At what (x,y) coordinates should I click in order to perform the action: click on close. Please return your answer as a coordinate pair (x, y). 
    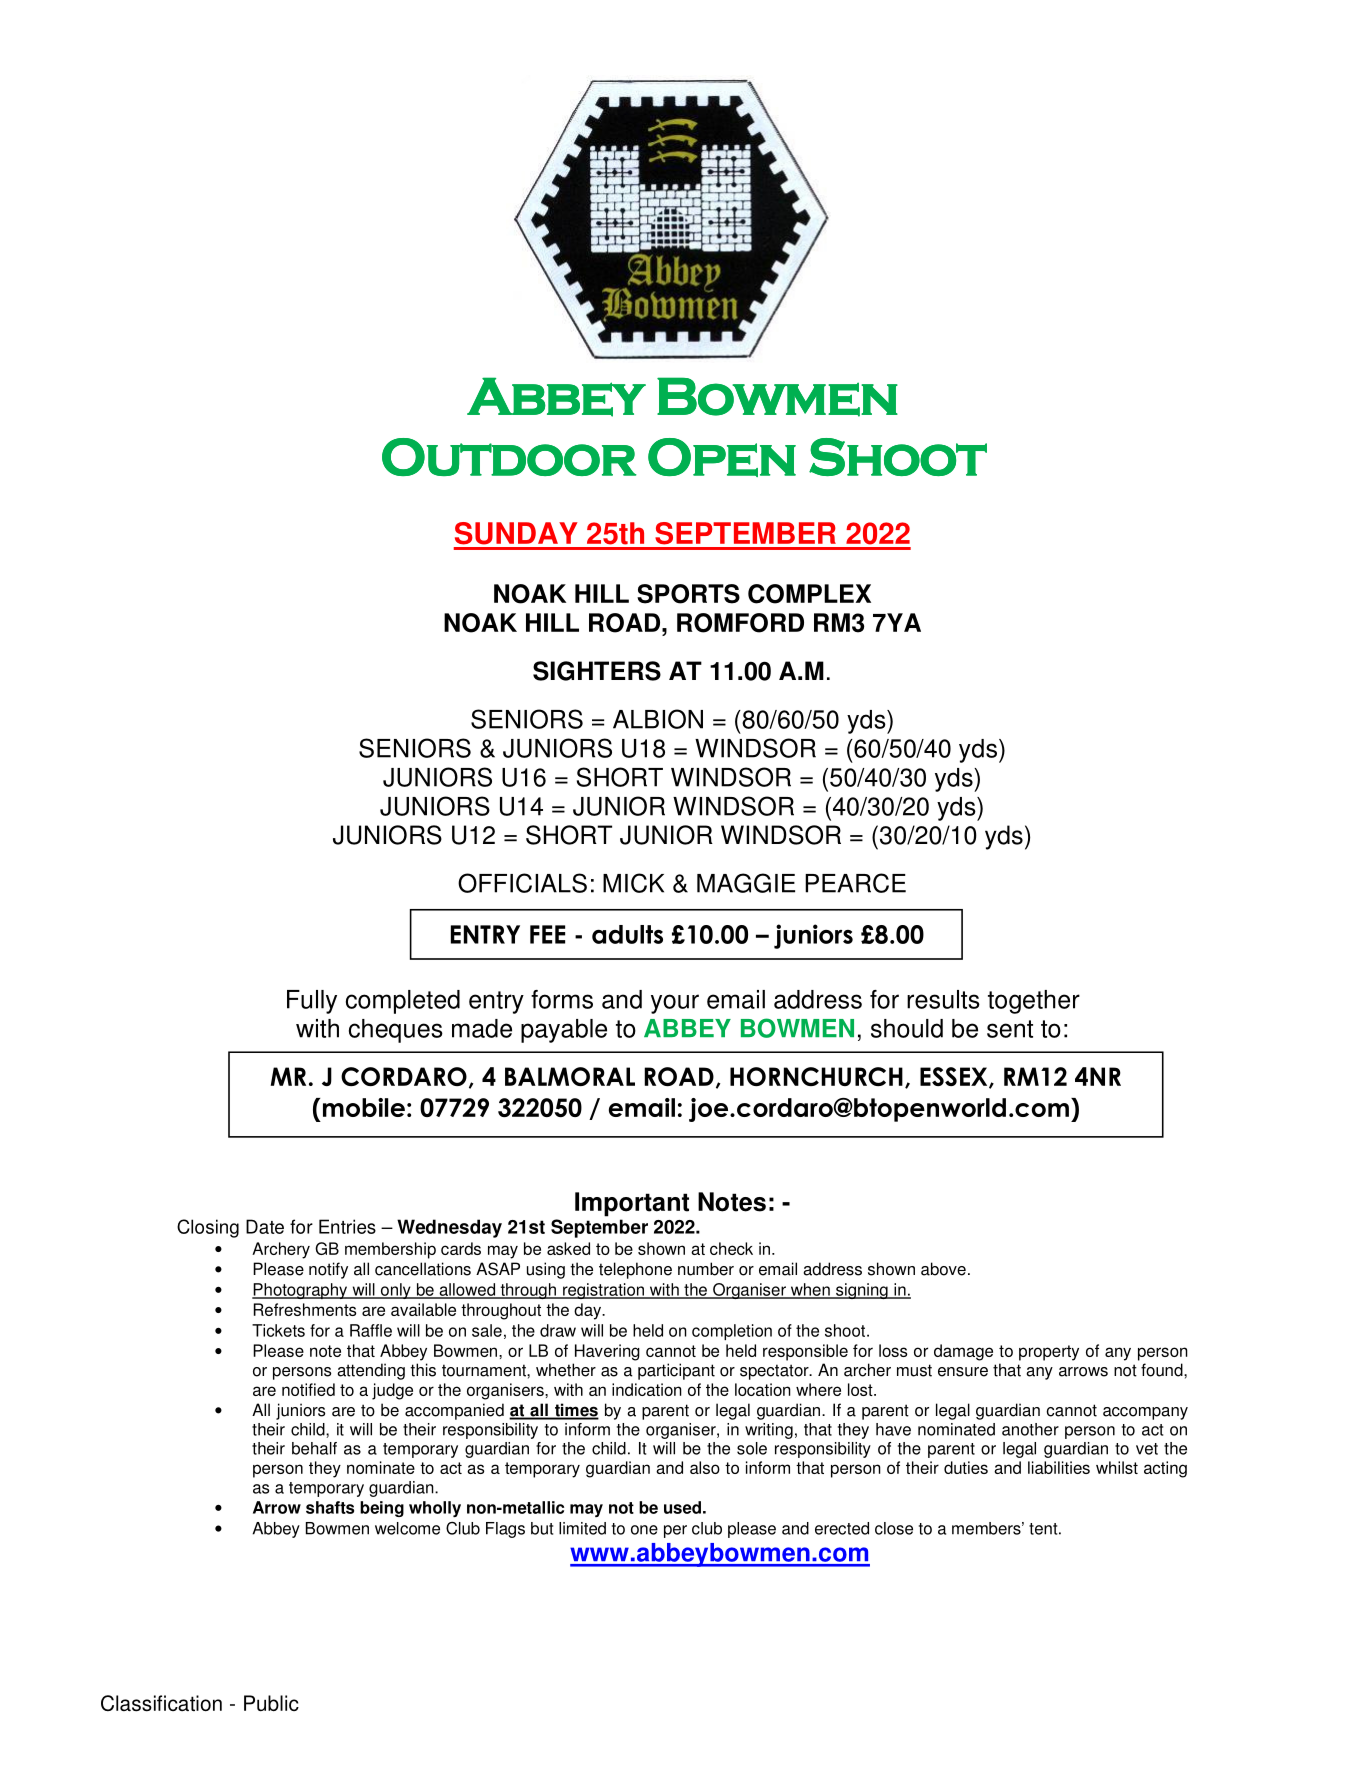
    Looking at the image, I should click on (894, 1528).
